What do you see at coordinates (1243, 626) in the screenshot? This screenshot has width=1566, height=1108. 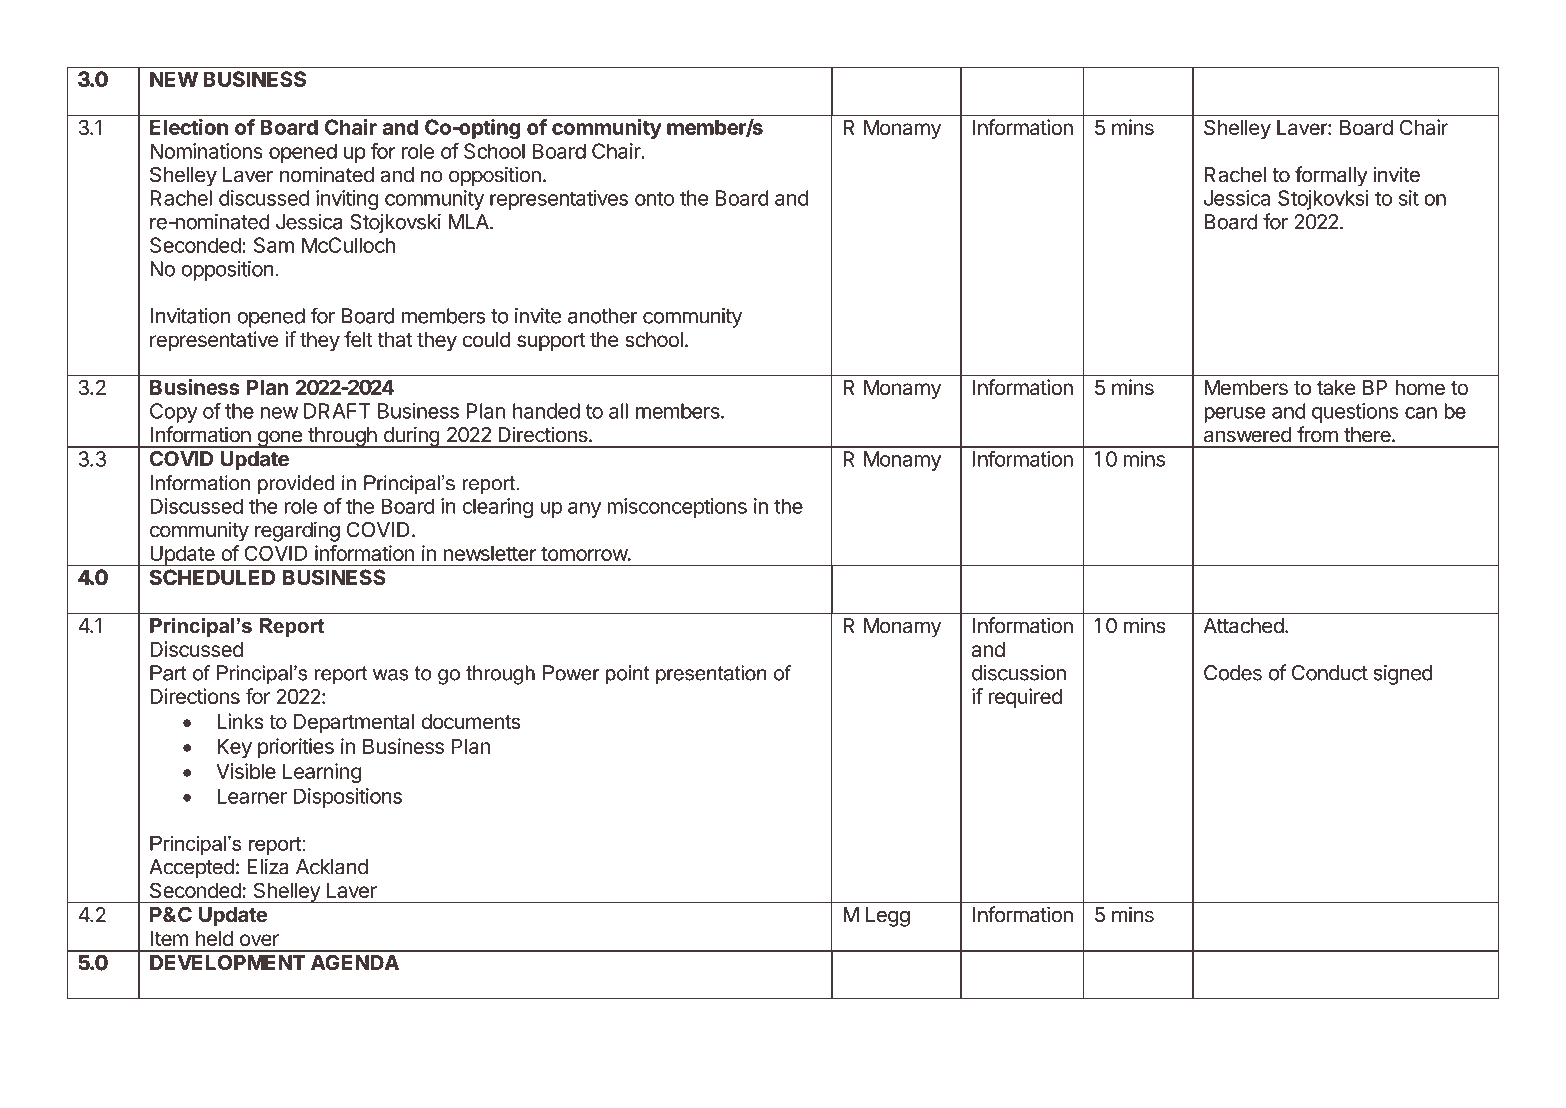 I see `Attached` at bounding box center [1243, 626].
